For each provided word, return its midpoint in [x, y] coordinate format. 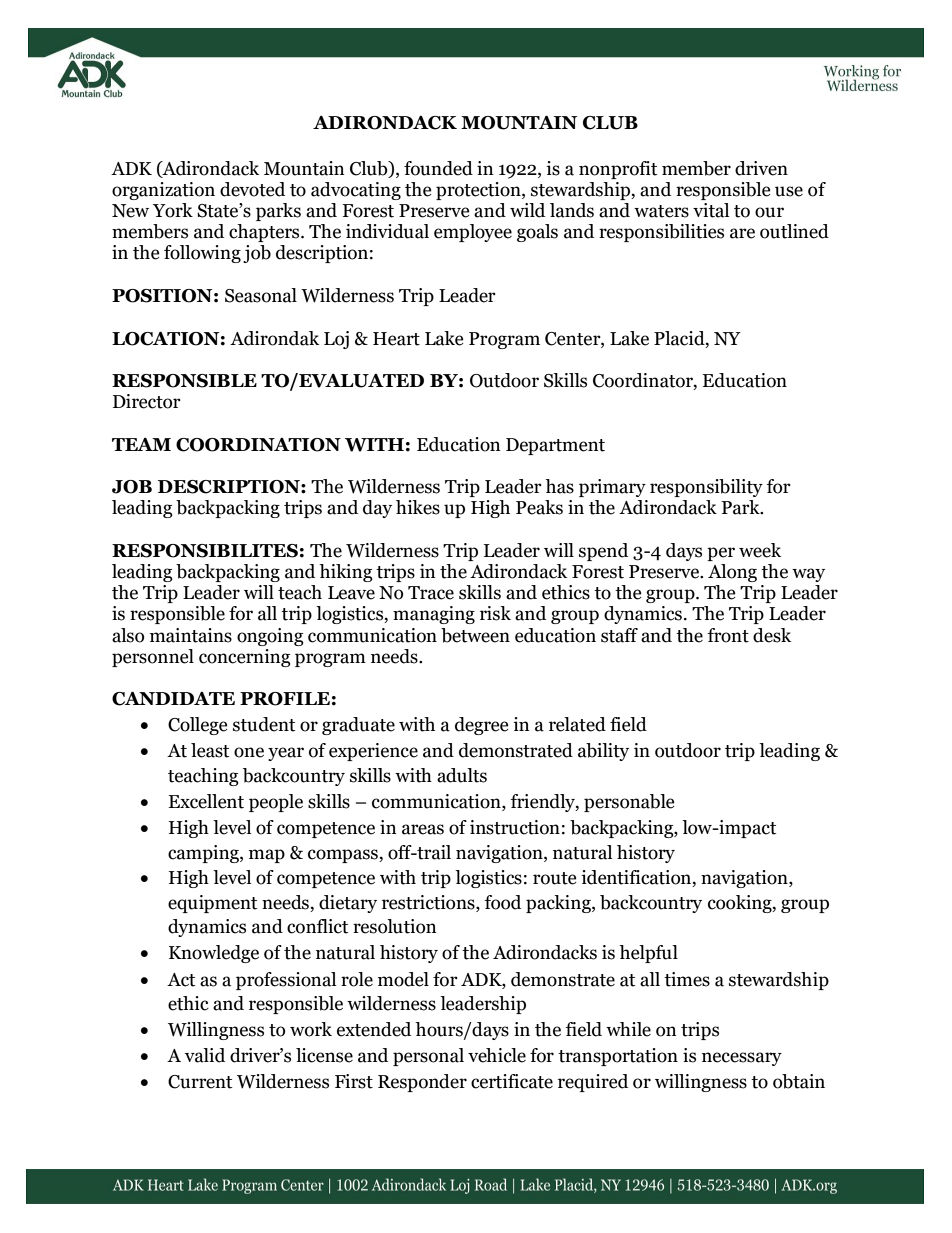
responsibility [706, 488]
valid [205, 1055]
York [173, 210]
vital [711, 210]
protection [479, 191]
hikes [418, 507]
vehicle [497, 1055]
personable [629, 803]
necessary [742, 1059]
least [210, 750]
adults [462, 775]
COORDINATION [258, 445]
